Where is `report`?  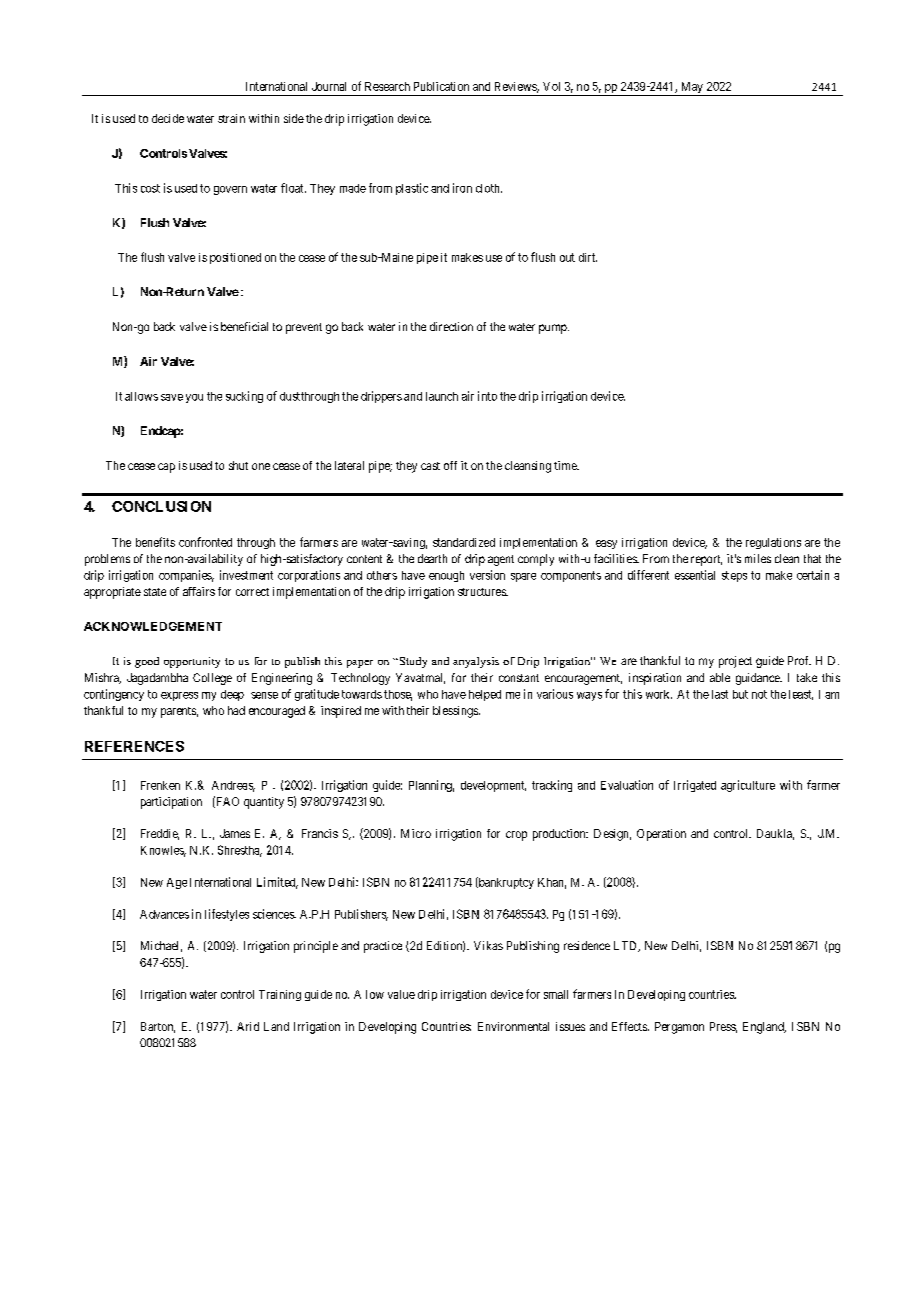 report is located at coordinates (706, 560).
